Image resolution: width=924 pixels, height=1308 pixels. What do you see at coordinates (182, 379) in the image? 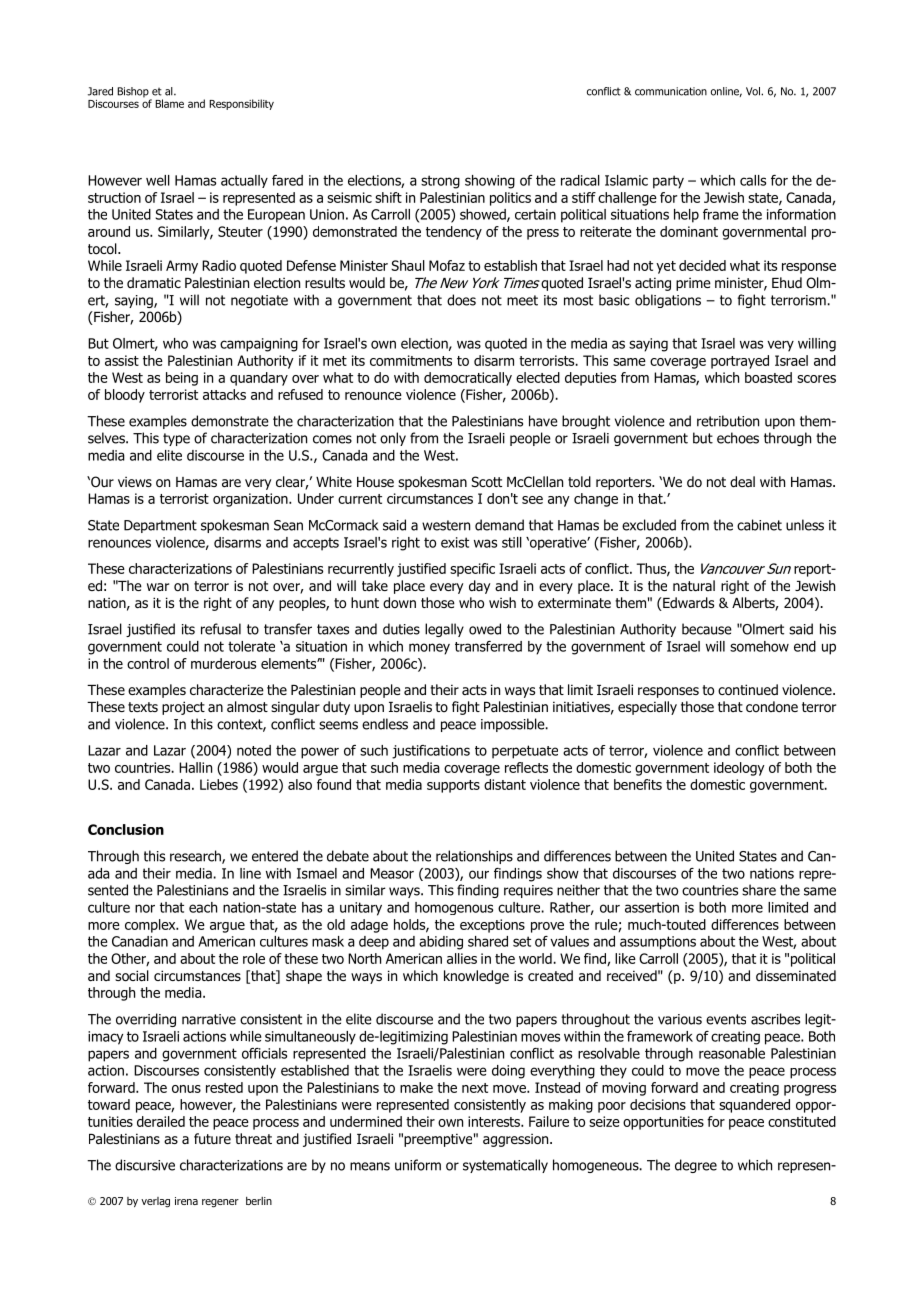
I see `being` at bounding box center [182, 379].
